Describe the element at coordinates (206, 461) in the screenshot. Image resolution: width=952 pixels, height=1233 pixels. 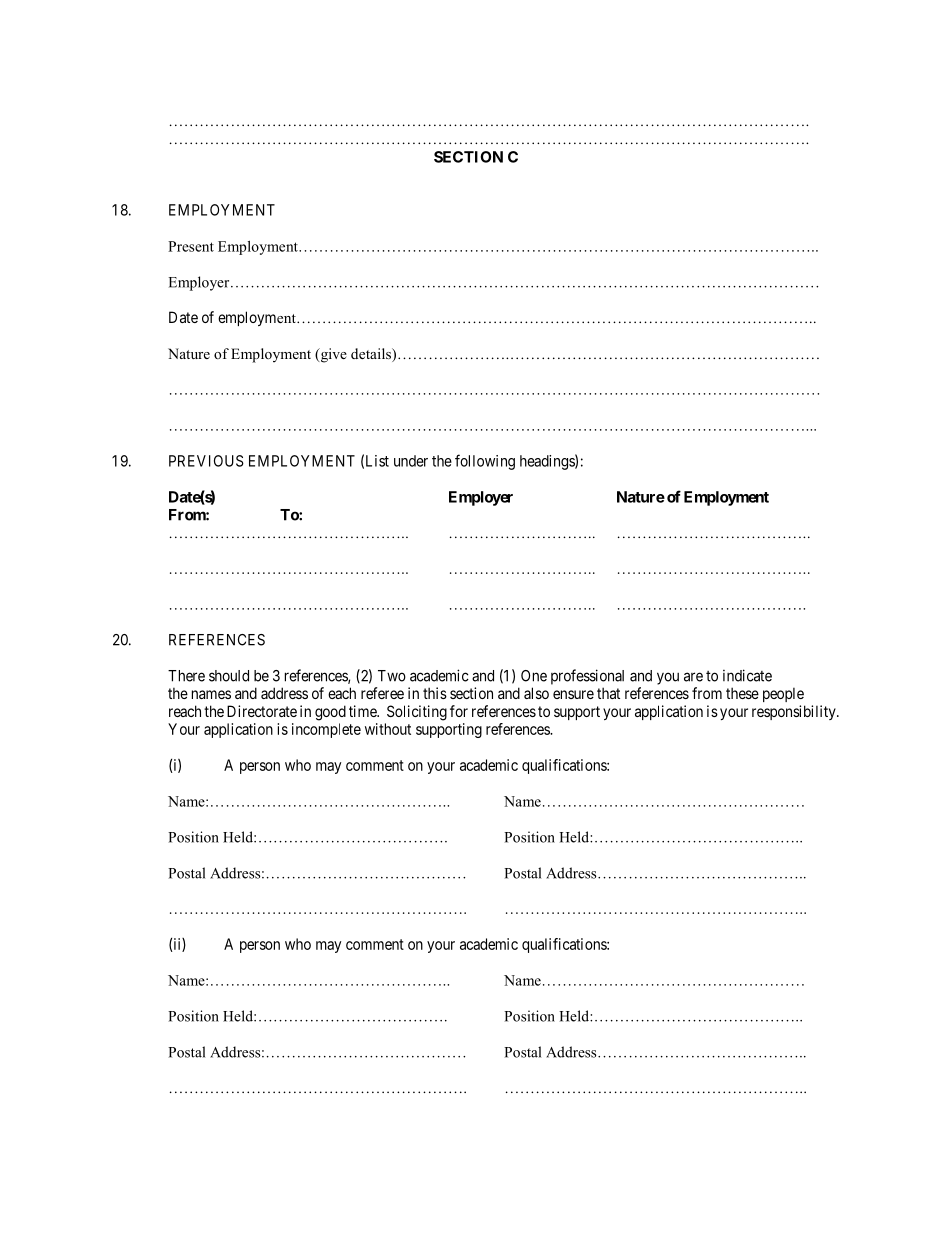
I see `PREVIOUS` at that location.
